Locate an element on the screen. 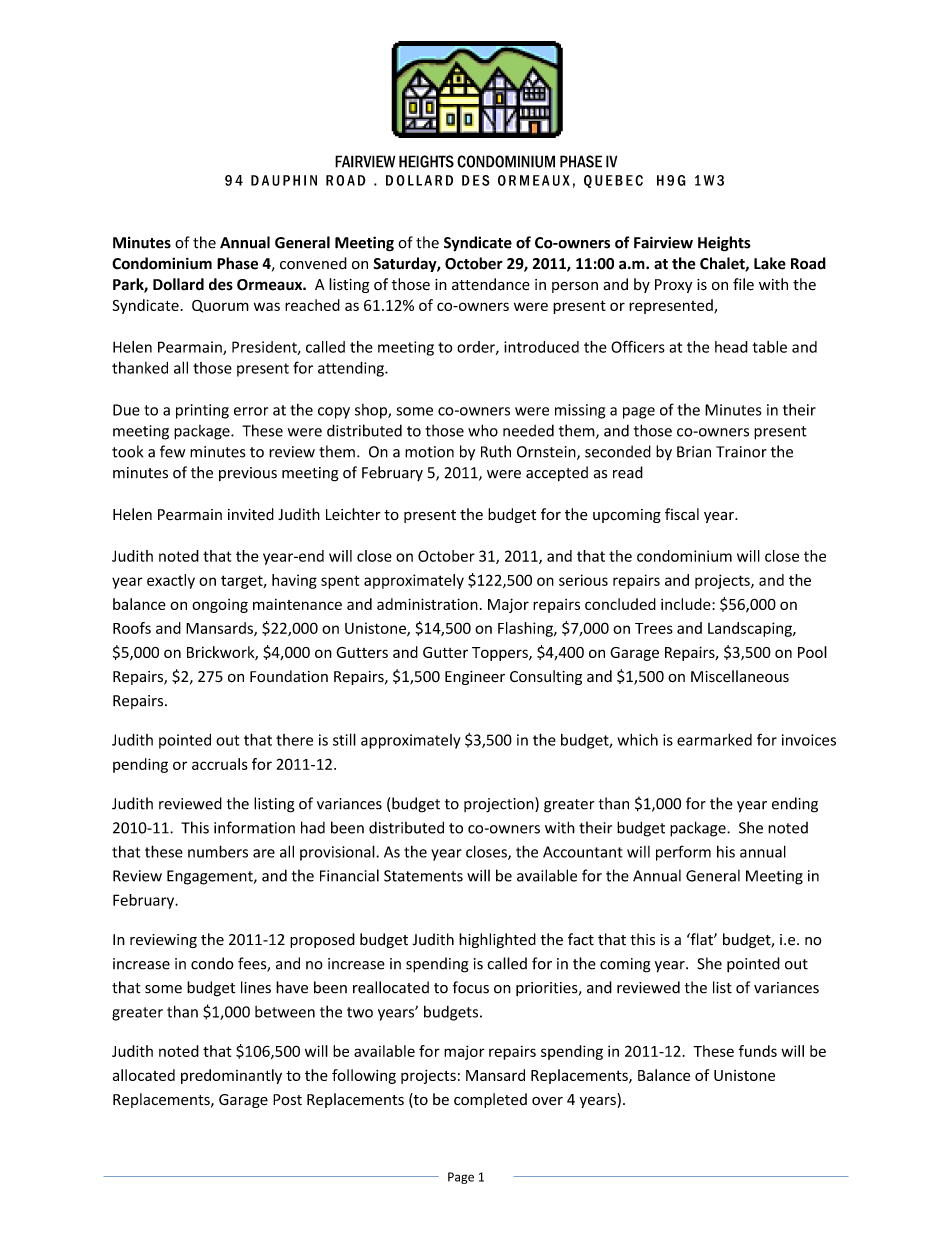 The height and width of the screenshot is (1233, 952). attendance is located at coordinates (491, 284).
